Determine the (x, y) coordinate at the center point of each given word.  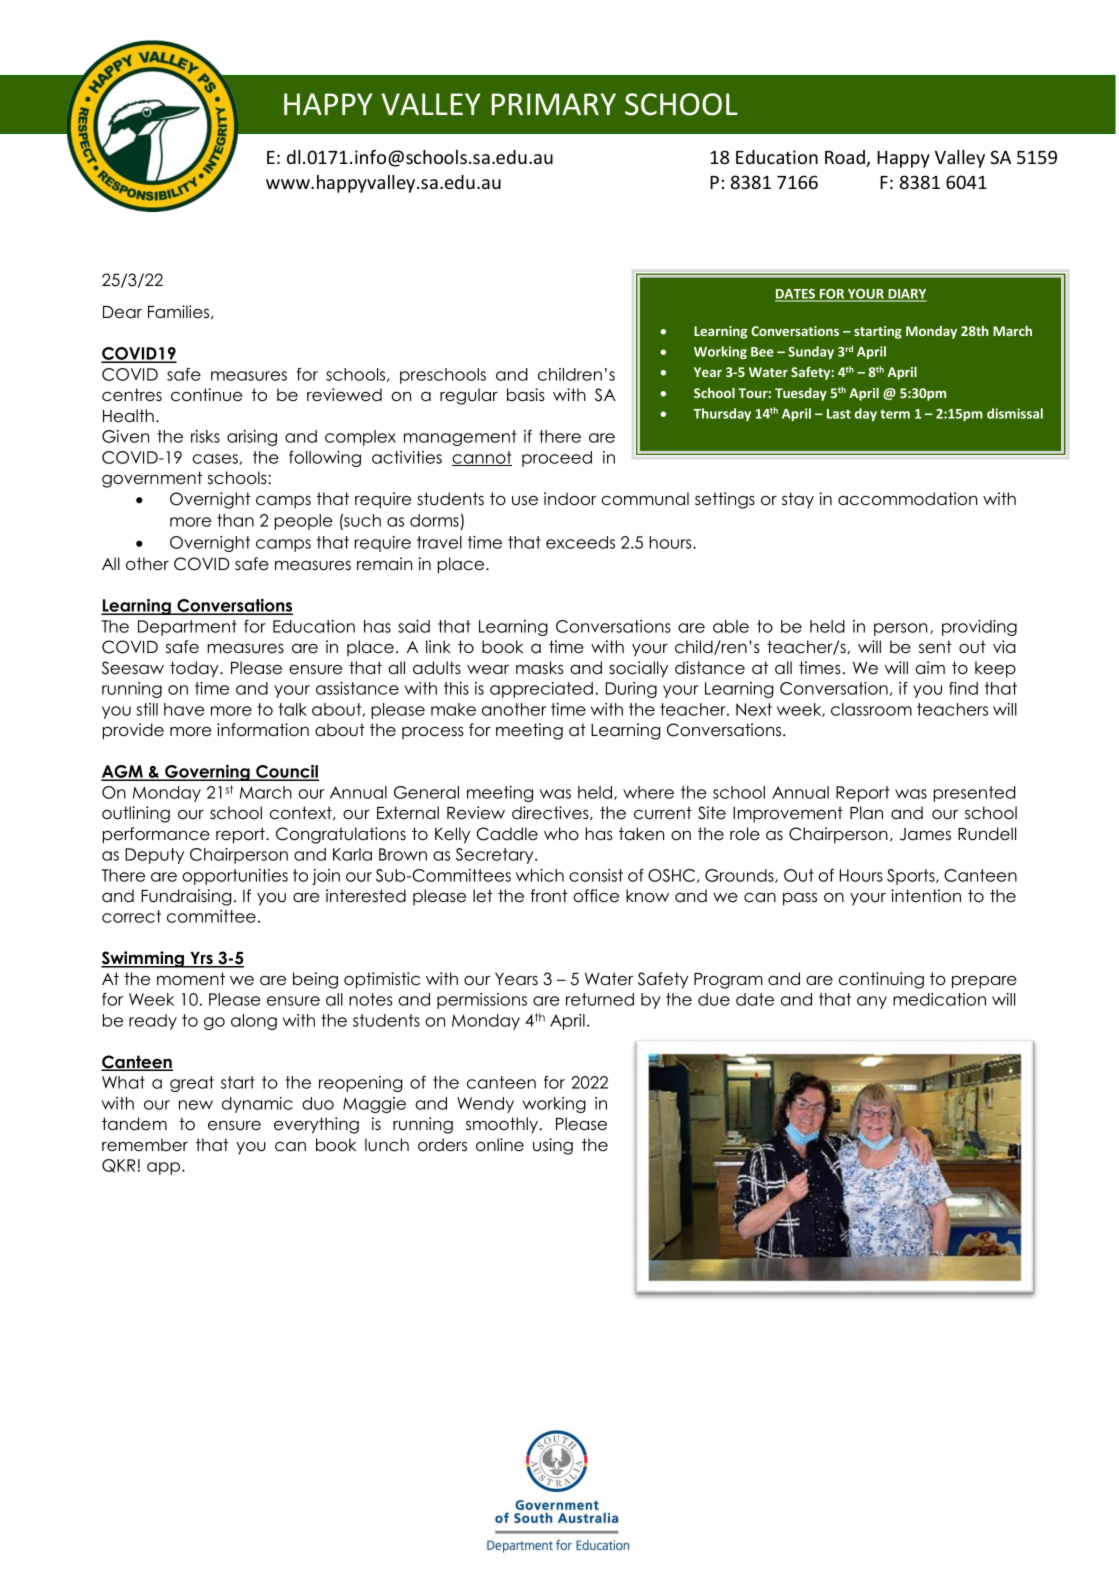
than (235, 520)
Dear (122, 312)
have (184, 709)
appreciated (541, 690)
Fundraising (186, 897)
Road (846, 158)
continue (206, 395)
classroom (871, 709)
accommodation (907, 499)
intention (926, 896)
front (548, 896)
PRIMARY (554, 104)
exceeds (580, 542)
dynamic (257, 1105)
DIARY (906, 295)
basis (526, 395)
